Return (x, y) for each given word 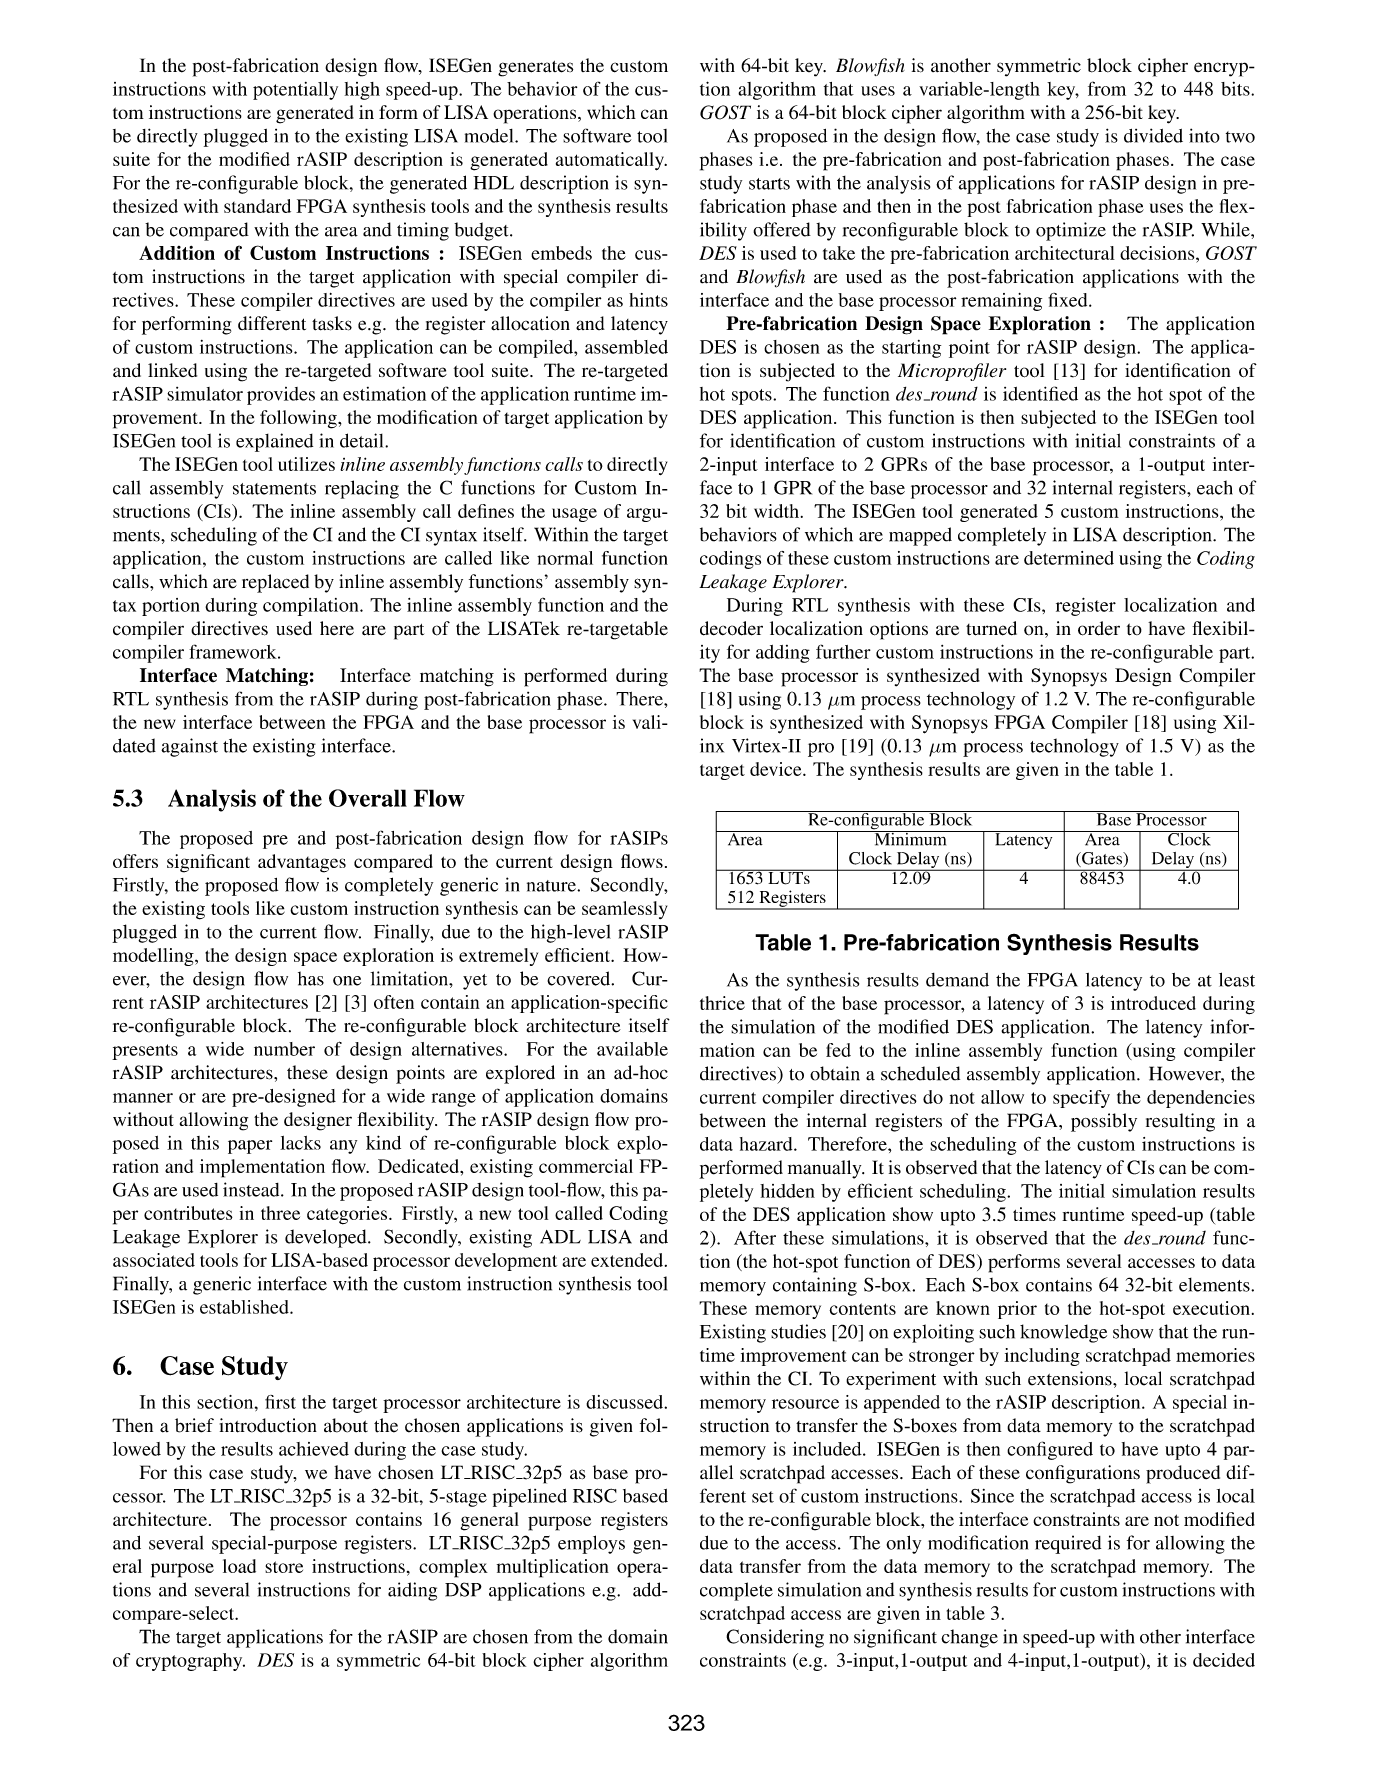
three (280, 1213)
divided (1153, 135)
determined (1069, 558)
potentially (295, 91)
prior (1017, 1310)
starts (769, 184)
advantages (302, 863)
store (284, 1567)
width (776, 511)
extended (628, 1260)
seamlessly (624, 910)
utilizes (306, 464)
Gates (1102, 859)
